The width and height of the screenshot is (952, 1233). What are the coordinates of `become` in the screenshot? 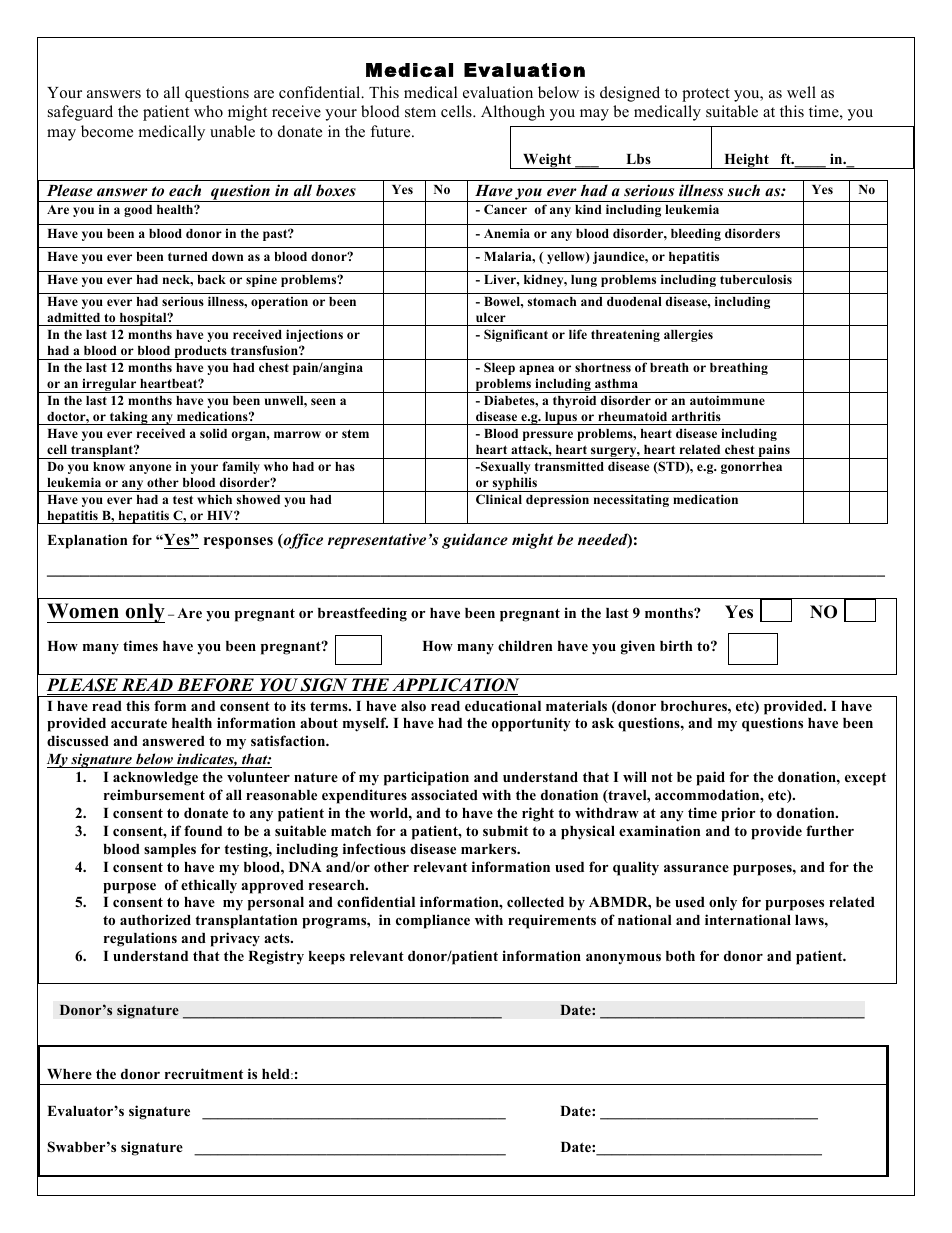 It's located at (107, 131).
